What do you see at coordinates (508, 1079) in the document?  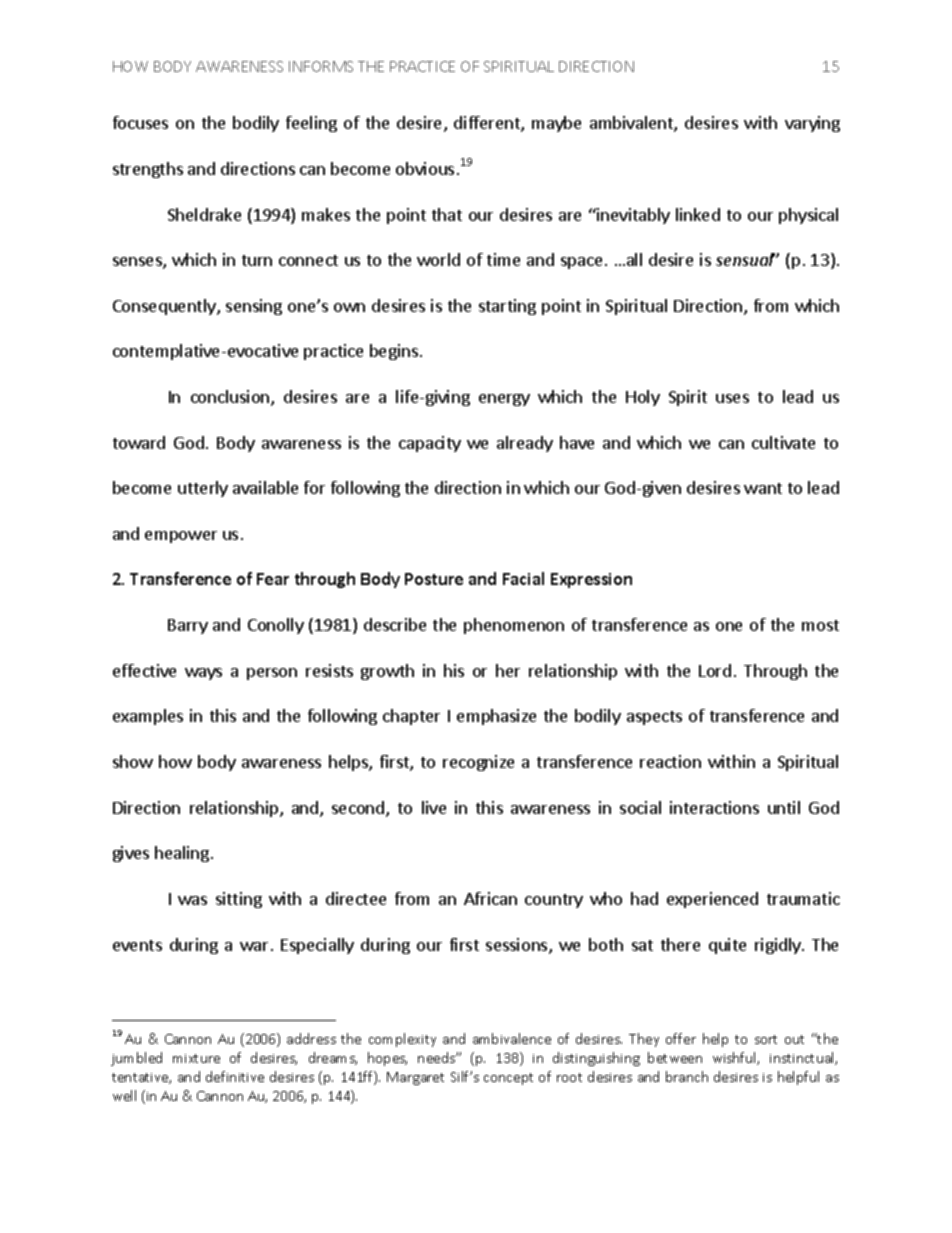 I see `concept` at bounding box center [508, 1079].
